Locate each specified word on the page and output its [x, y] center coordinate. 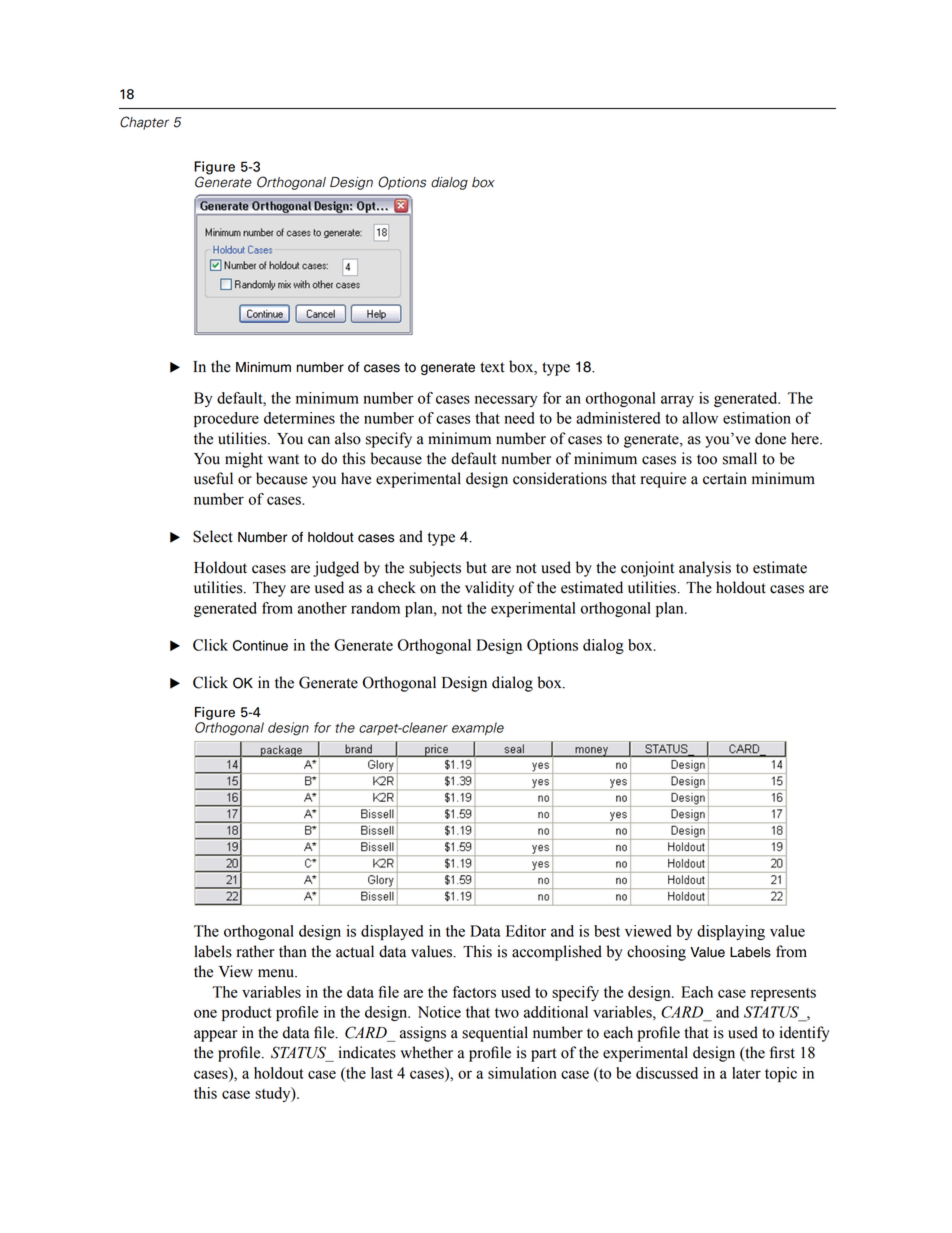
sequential [495, 1034]
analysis [705, 569]
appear [216, 1036]
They [269, 589]
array [677, 401]
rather [256, 951]
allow [700, 418]
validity [489, 589]
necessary [506, 401]
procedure [226, 419]
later [746, 1073]
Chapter [144, 123]
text [492, 367]
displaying [731, 932]
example [478, 728]
